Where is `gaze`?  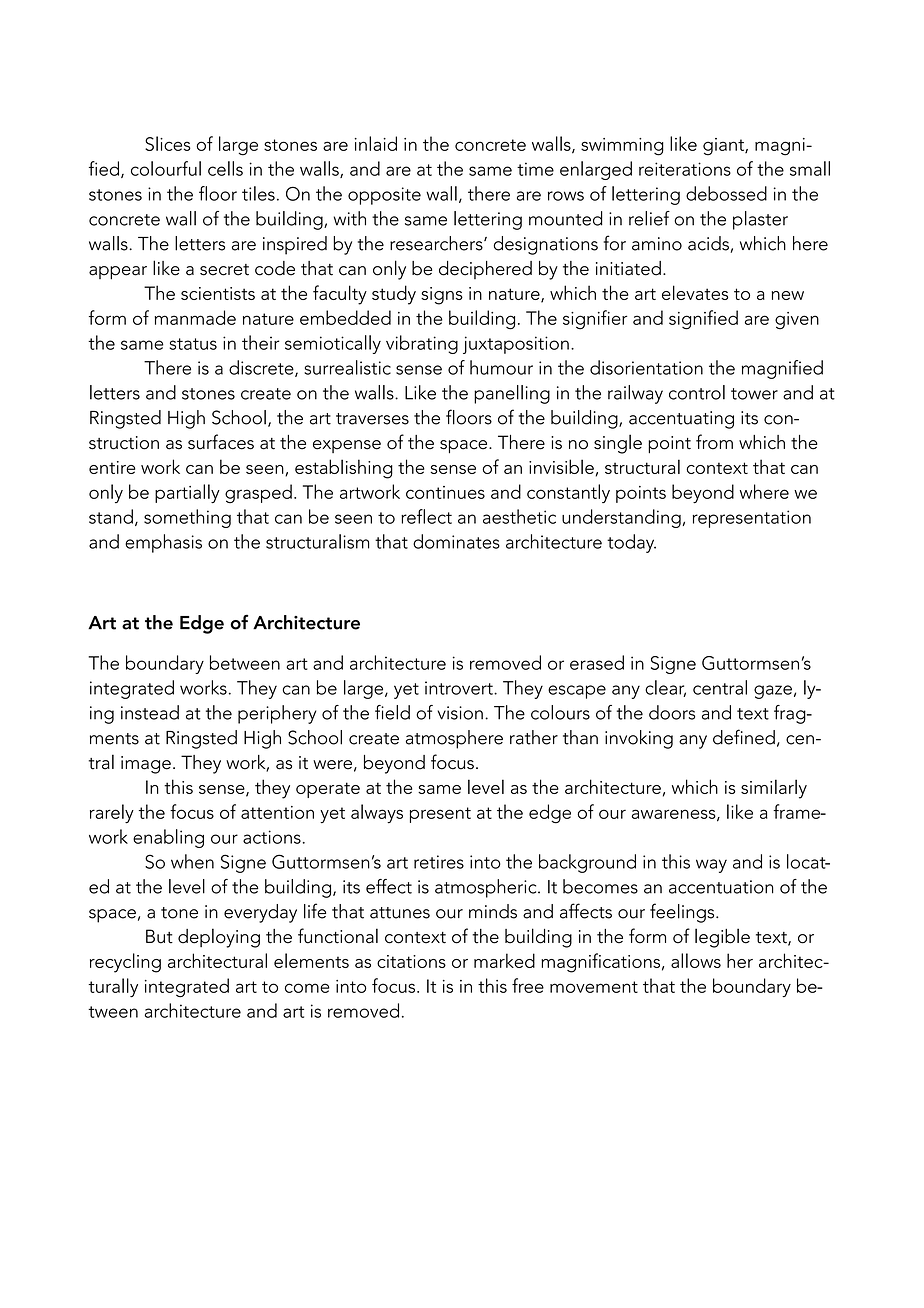
gaze is located at coordinates (773, 692).
